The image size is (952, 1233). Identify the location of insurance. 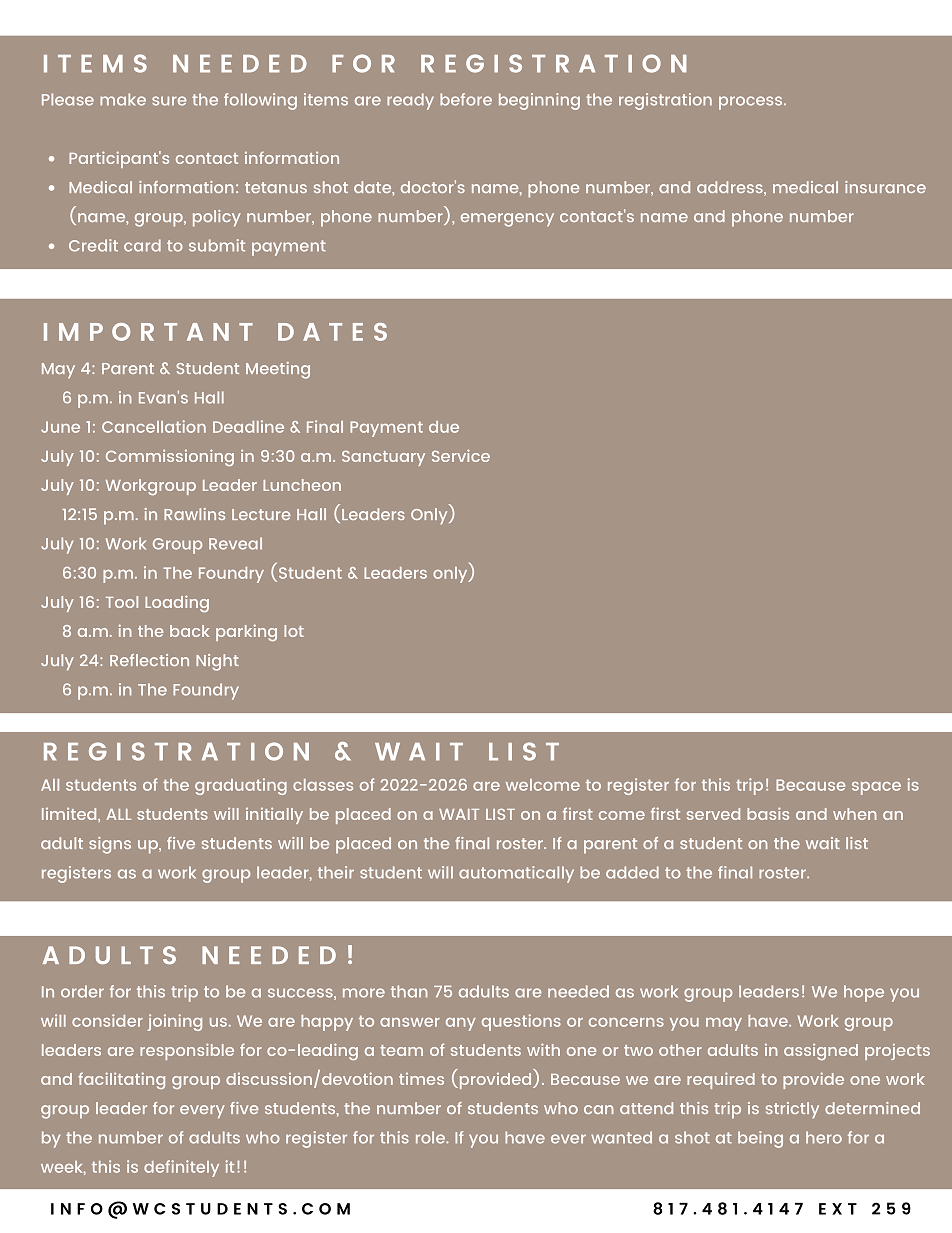
(885, 187).
